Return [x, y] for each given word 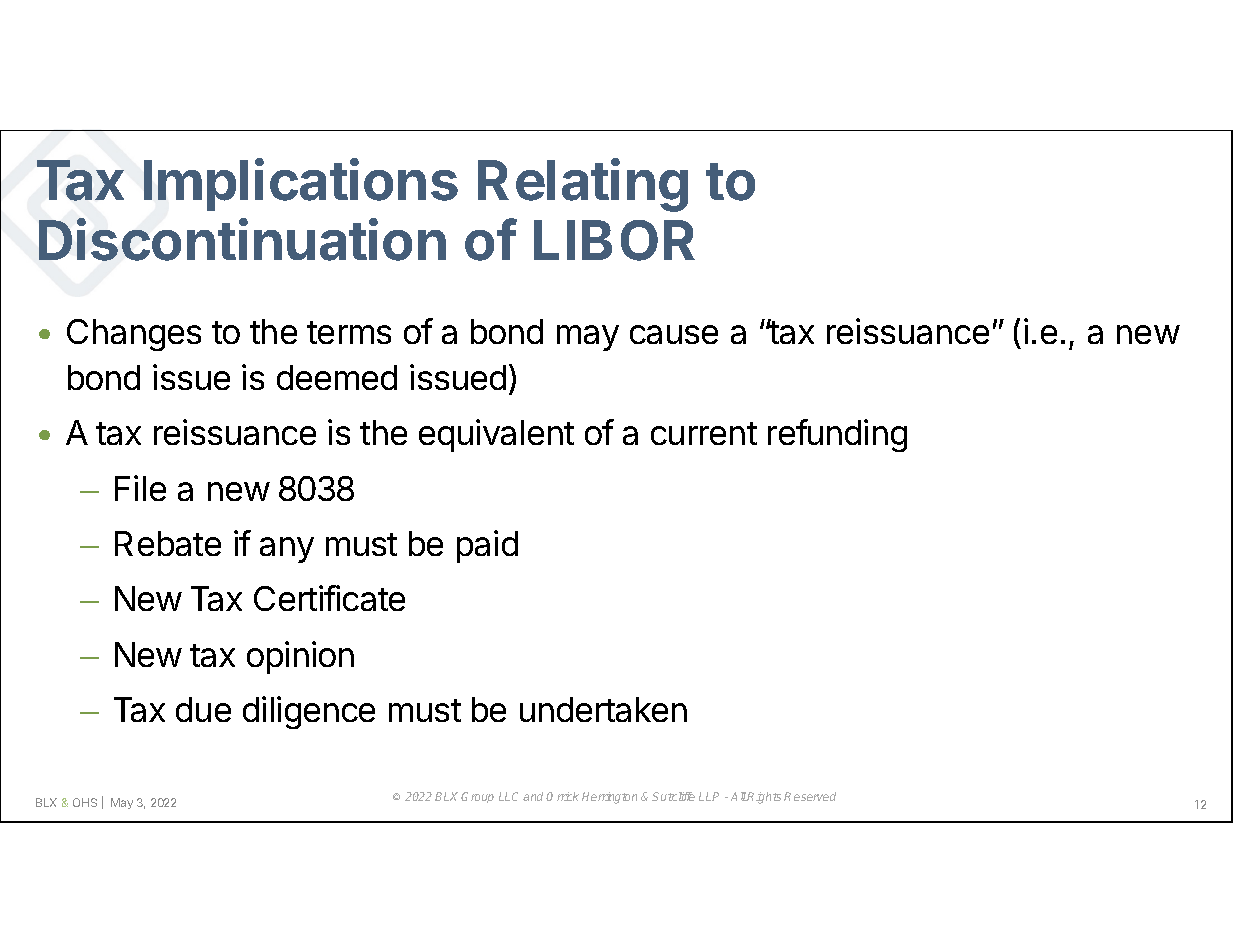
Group [477, 797]
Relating [583, 185]
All [739, 796]
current [704, 433]
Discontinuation [242, 239]
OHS [85, 802]
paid [487, 546]
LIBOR [614, 240]
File [140, 488]
